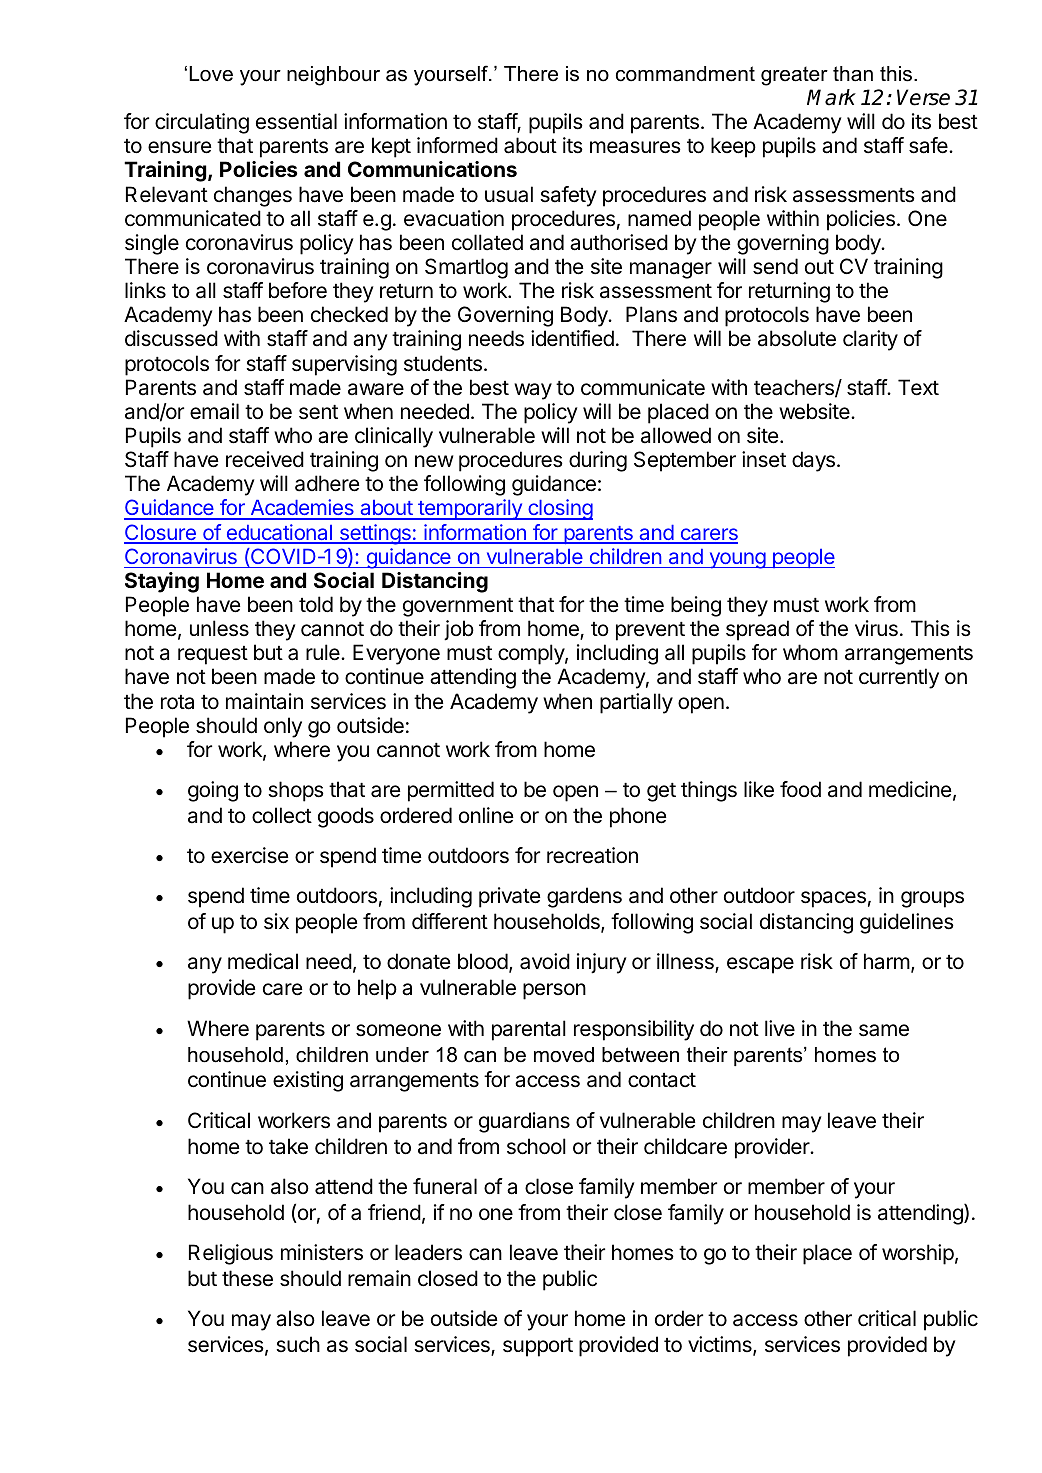 The image size is (1042, 1473). Describe the element at coordinates (538, 1347) in the image. I see `support` at that location.
